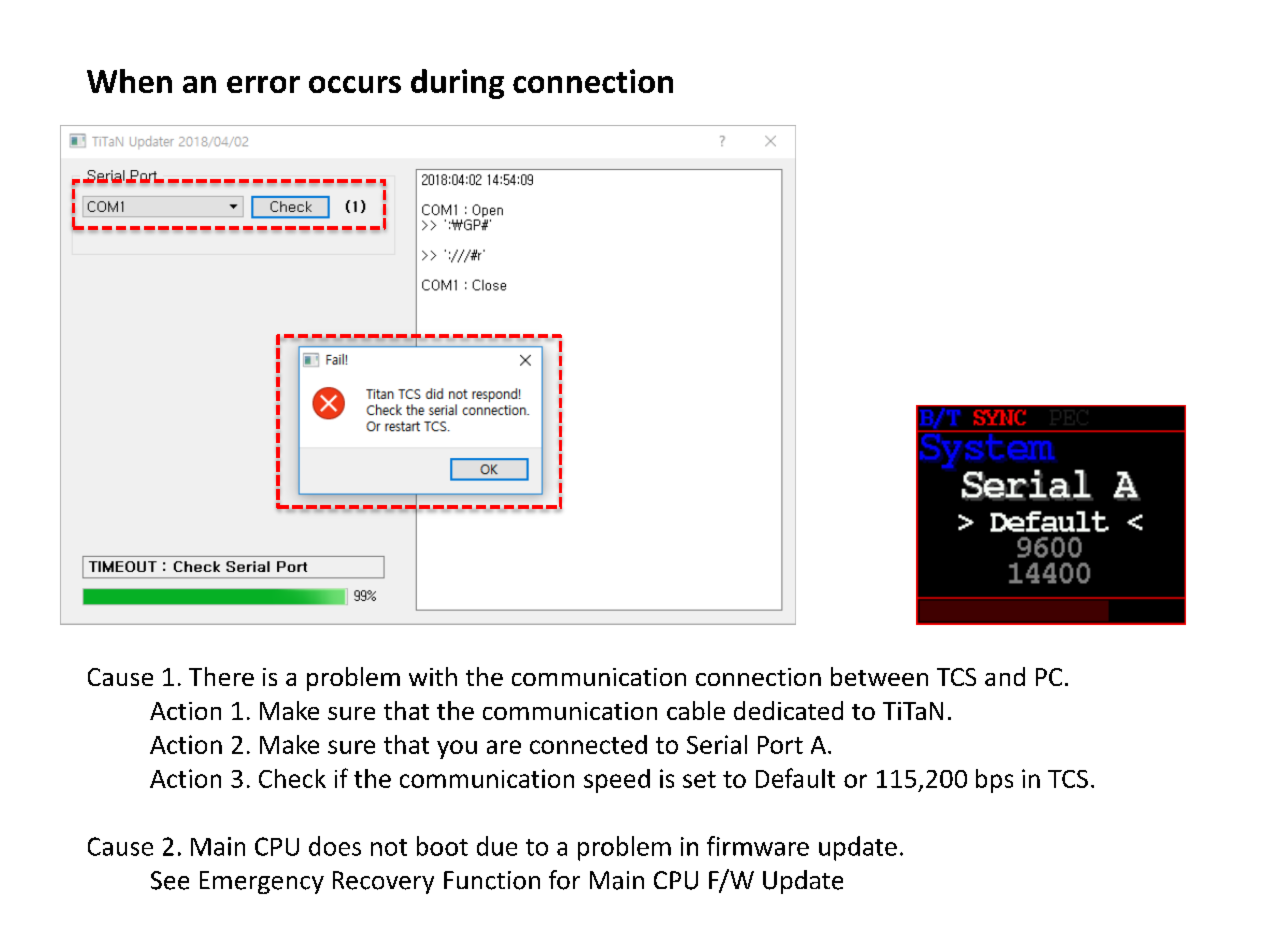  What do you see at coordinates (263, 84) in the screenshot?
I see `error` at bounding box center [263, 84].
